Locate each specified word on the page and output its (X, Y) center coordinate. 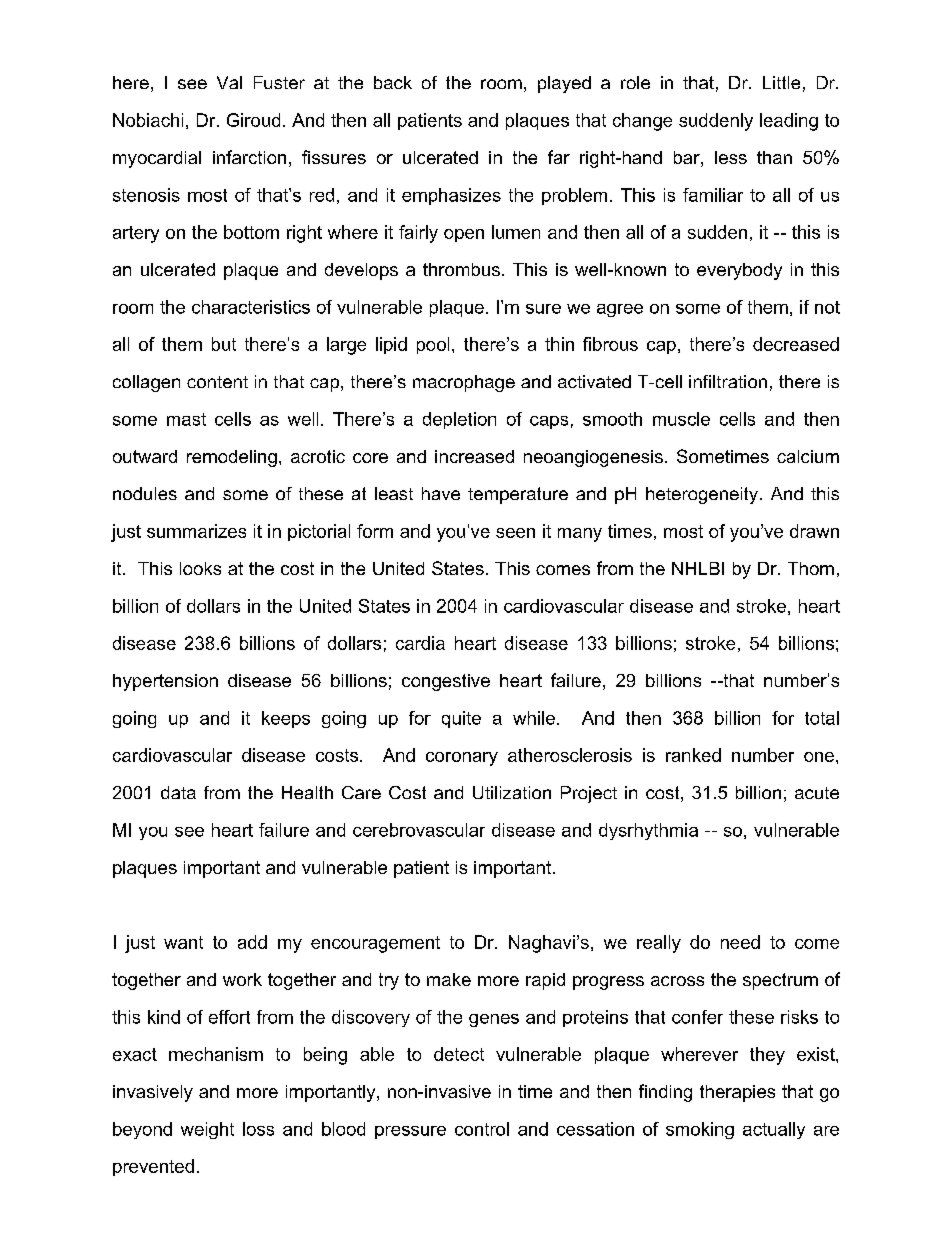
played (564, 84)
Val (229, 82)
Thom (811, 568)
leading (789, 122)
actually (774, 1130)
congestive (446, 682)
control (482, 1129)
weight (207, 1130)
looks (200, 568)
